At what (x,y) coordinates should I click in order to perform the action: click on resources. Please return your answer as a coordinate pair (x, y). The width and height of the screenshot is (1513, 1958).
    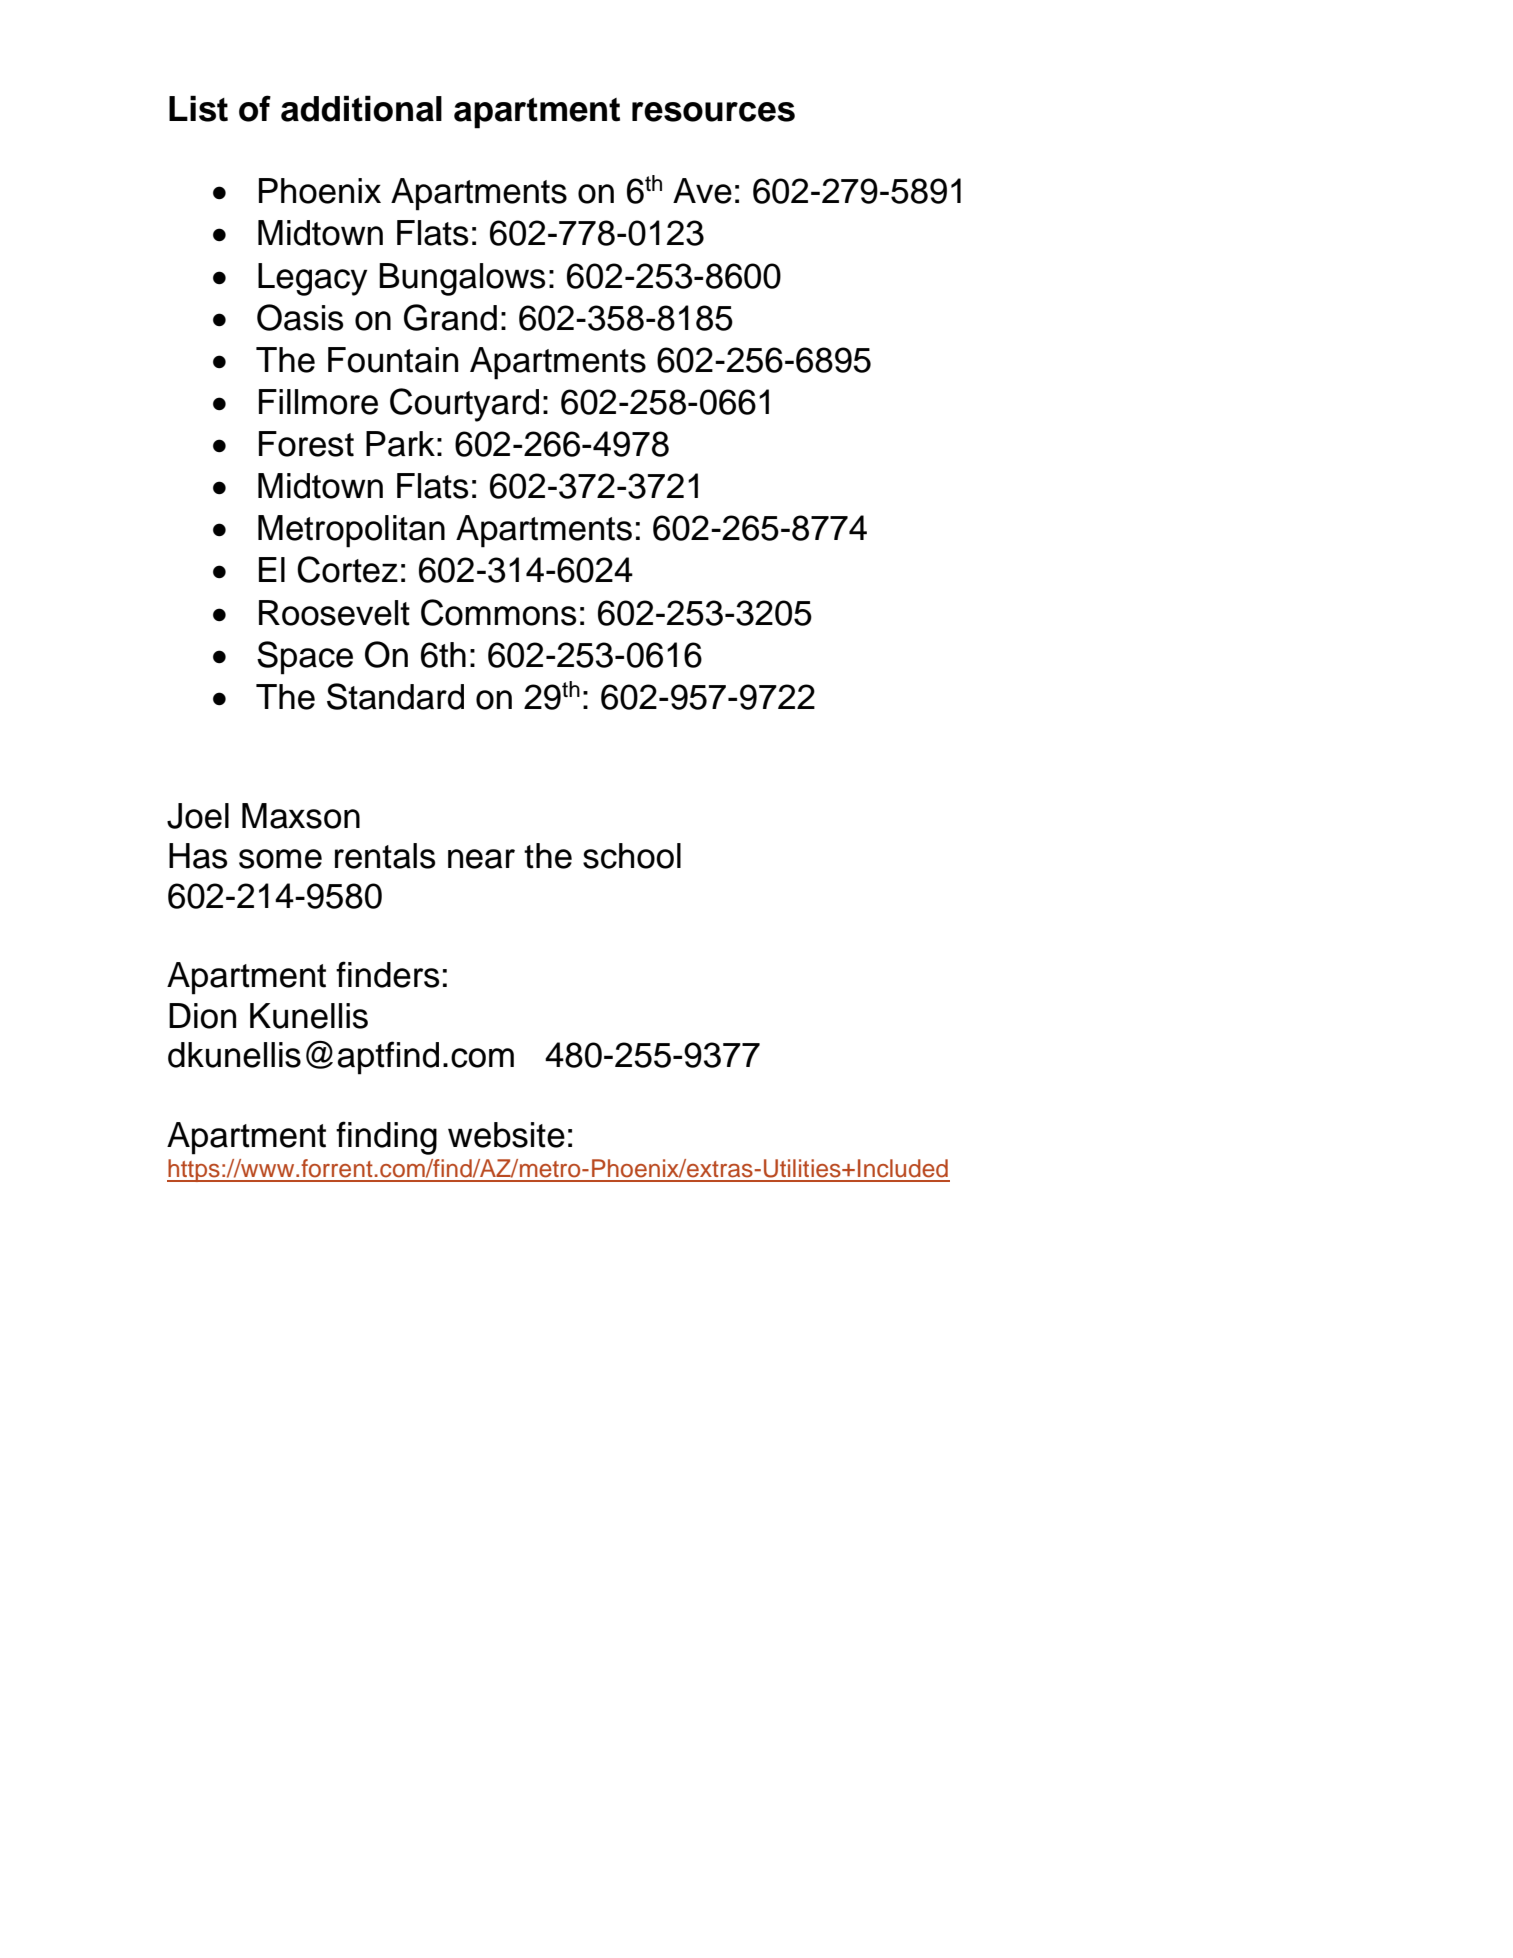
    Looking at the image, I should click on (713, 112).
